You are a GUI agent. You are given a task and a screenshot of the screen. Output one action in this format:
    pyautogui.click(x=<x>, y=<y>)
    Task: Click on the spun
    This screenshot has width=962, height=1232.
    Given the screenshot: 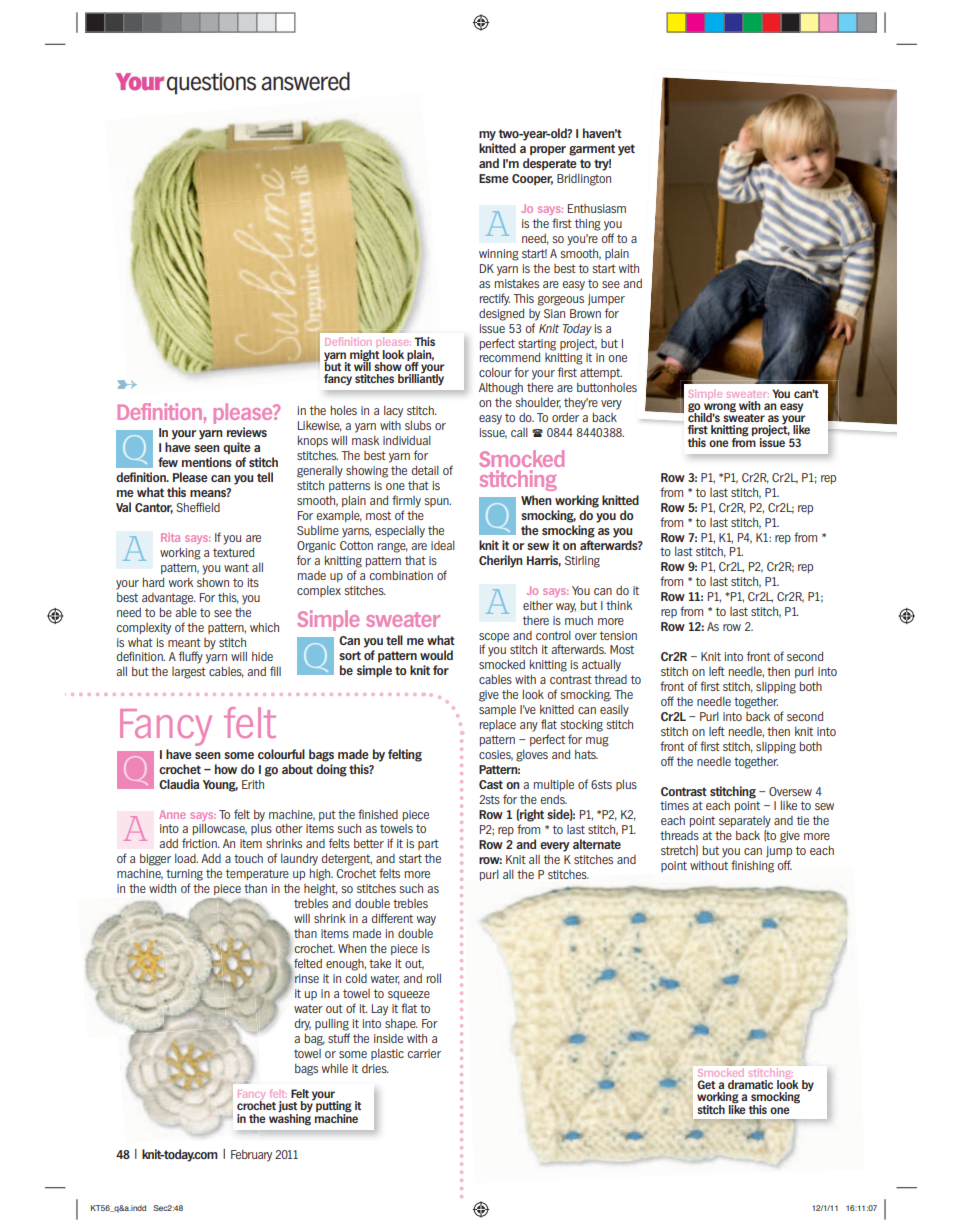 What is the action you would take?
    pyautogui.click(x=438, y=502)
